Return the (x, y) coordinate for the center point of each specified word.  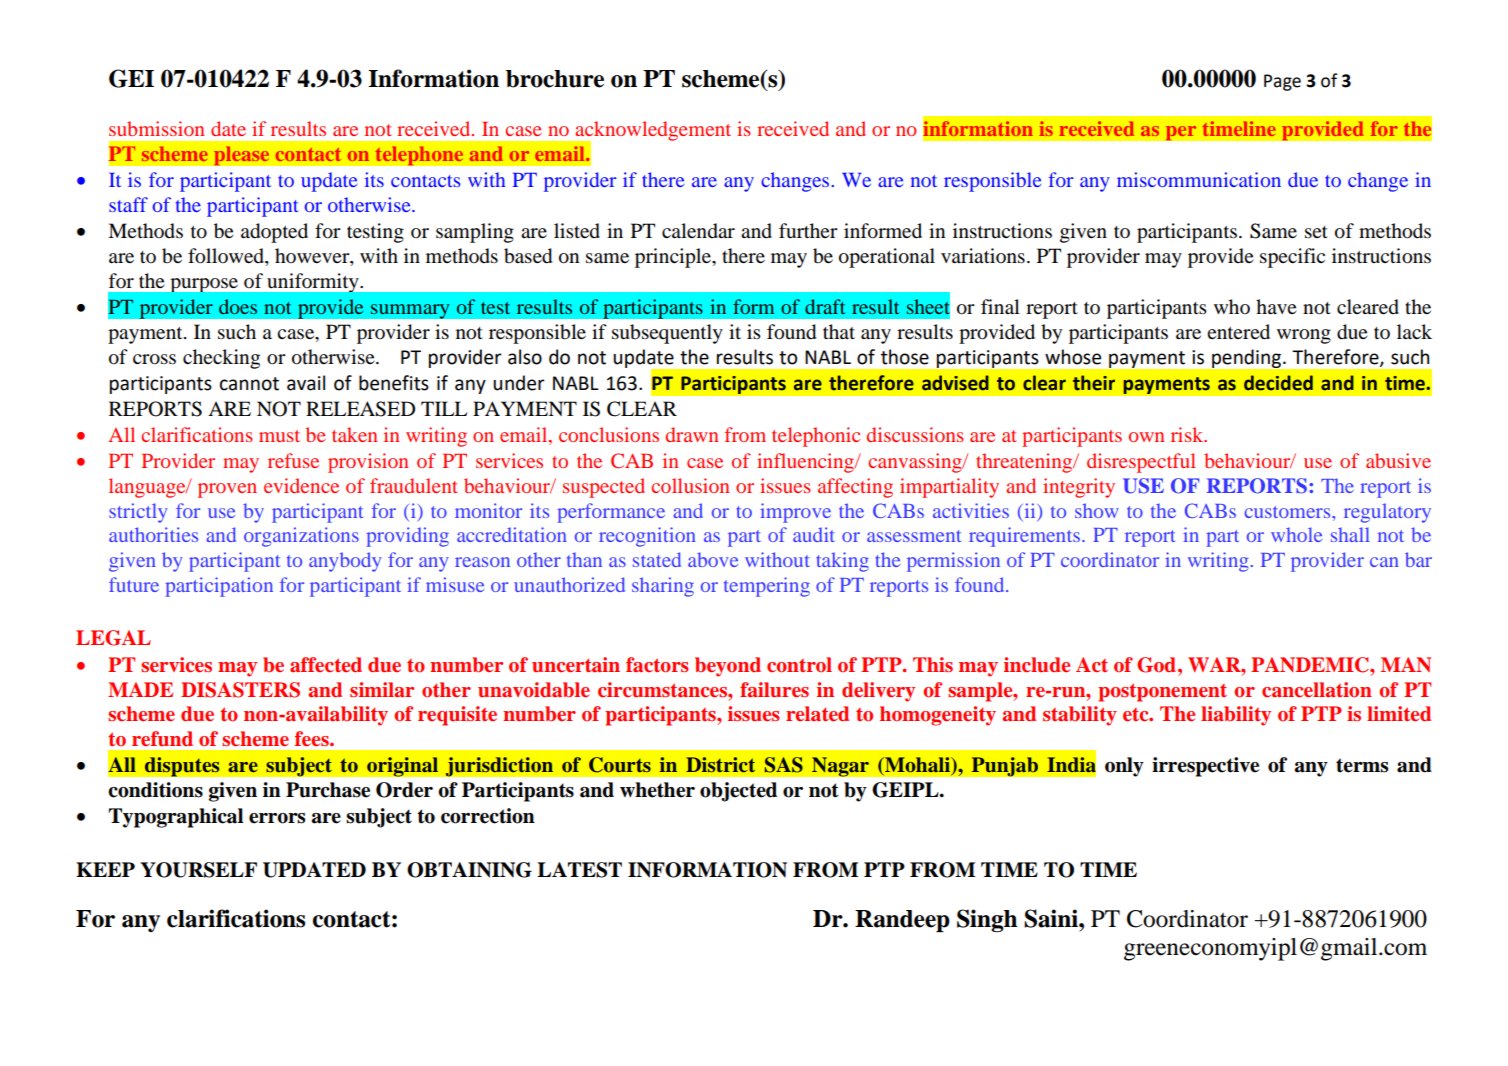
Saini (1052, 918)
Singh (987, 921)
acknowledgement (652, 132)
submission (156, 128)
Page (1282, 82)
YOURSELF (198, 870)
